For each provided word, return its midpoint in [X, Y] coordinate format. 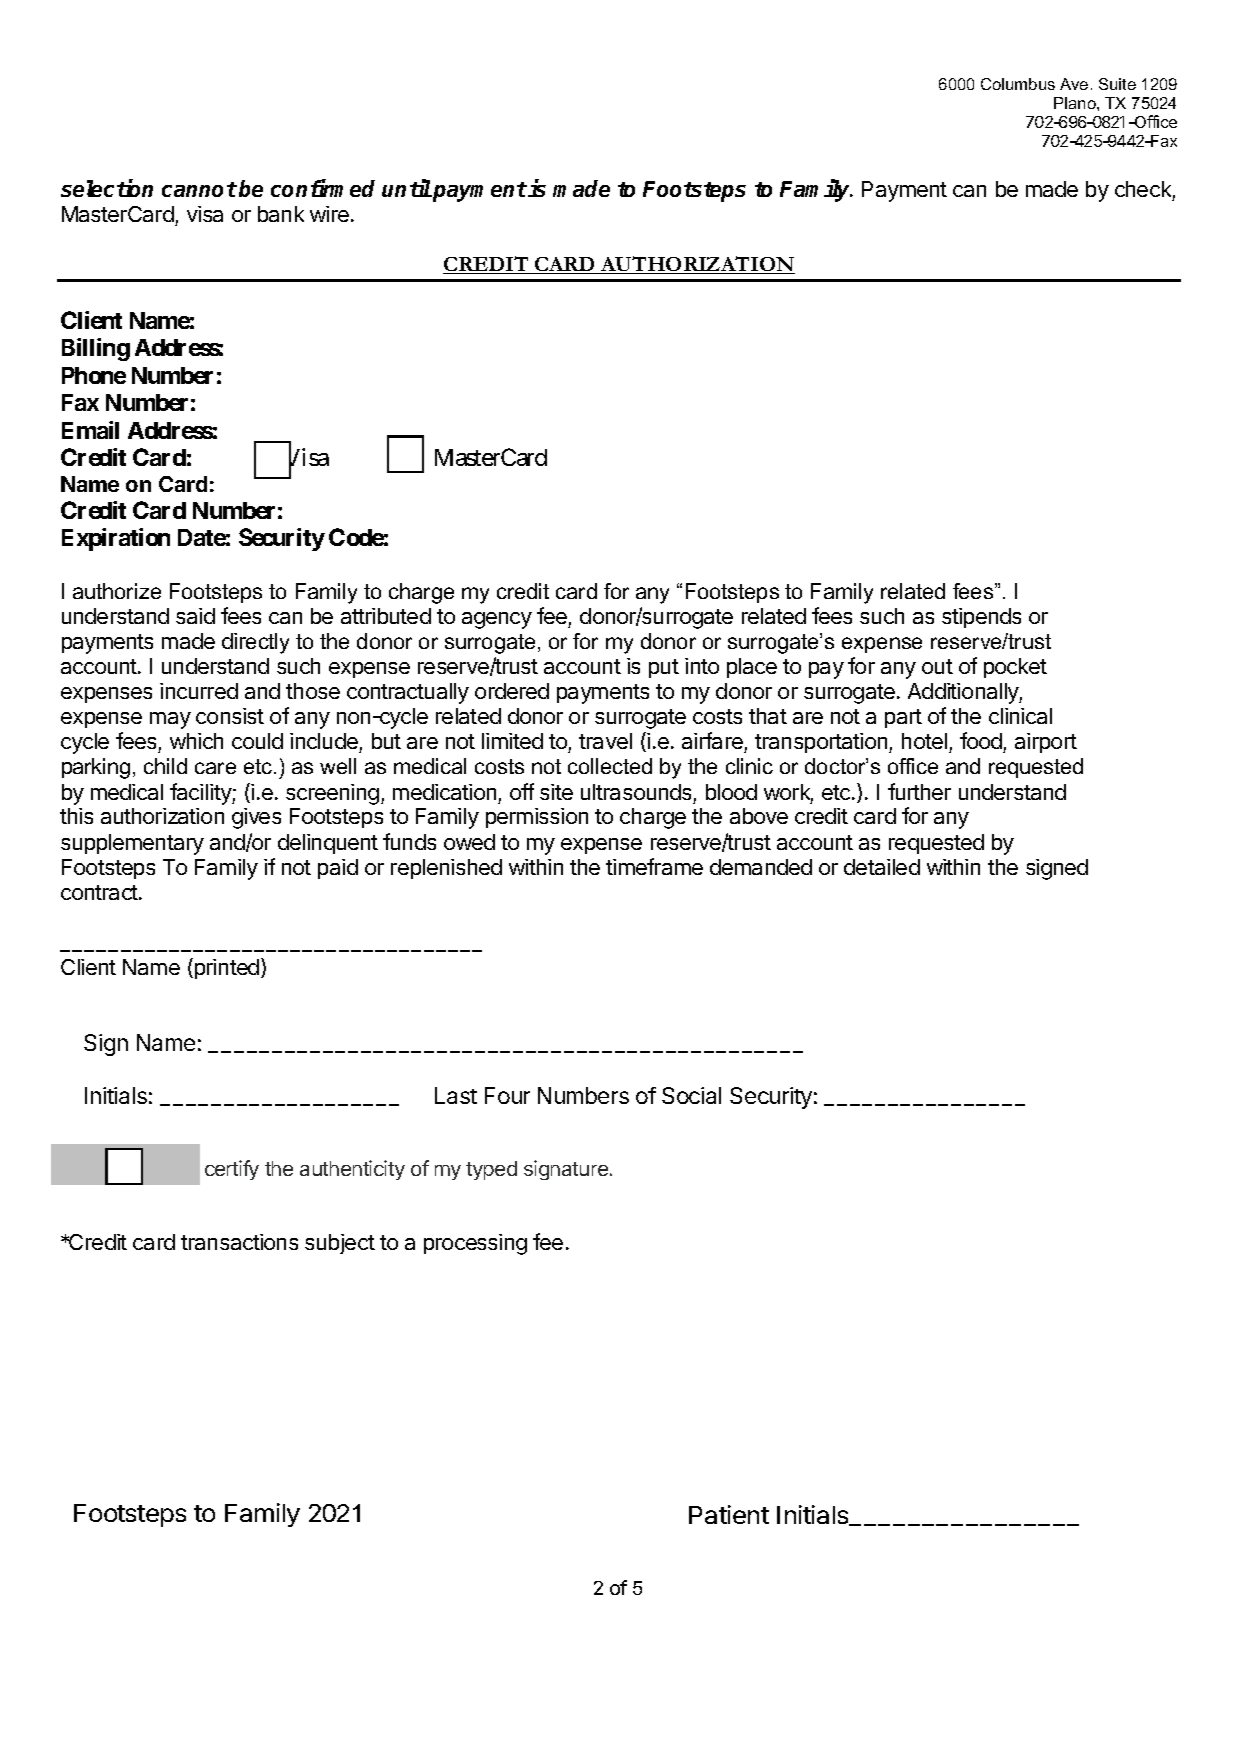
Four [507, 1095]
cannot [199, 189]
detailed [882, 867]
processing [475, 1244]
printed [225, 968]
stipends [981, 618]
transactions [239, 1242]
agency [497, 620]
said [195, 616]
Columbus [1018, 84]
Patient [729, 1514]
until [407, 188]
